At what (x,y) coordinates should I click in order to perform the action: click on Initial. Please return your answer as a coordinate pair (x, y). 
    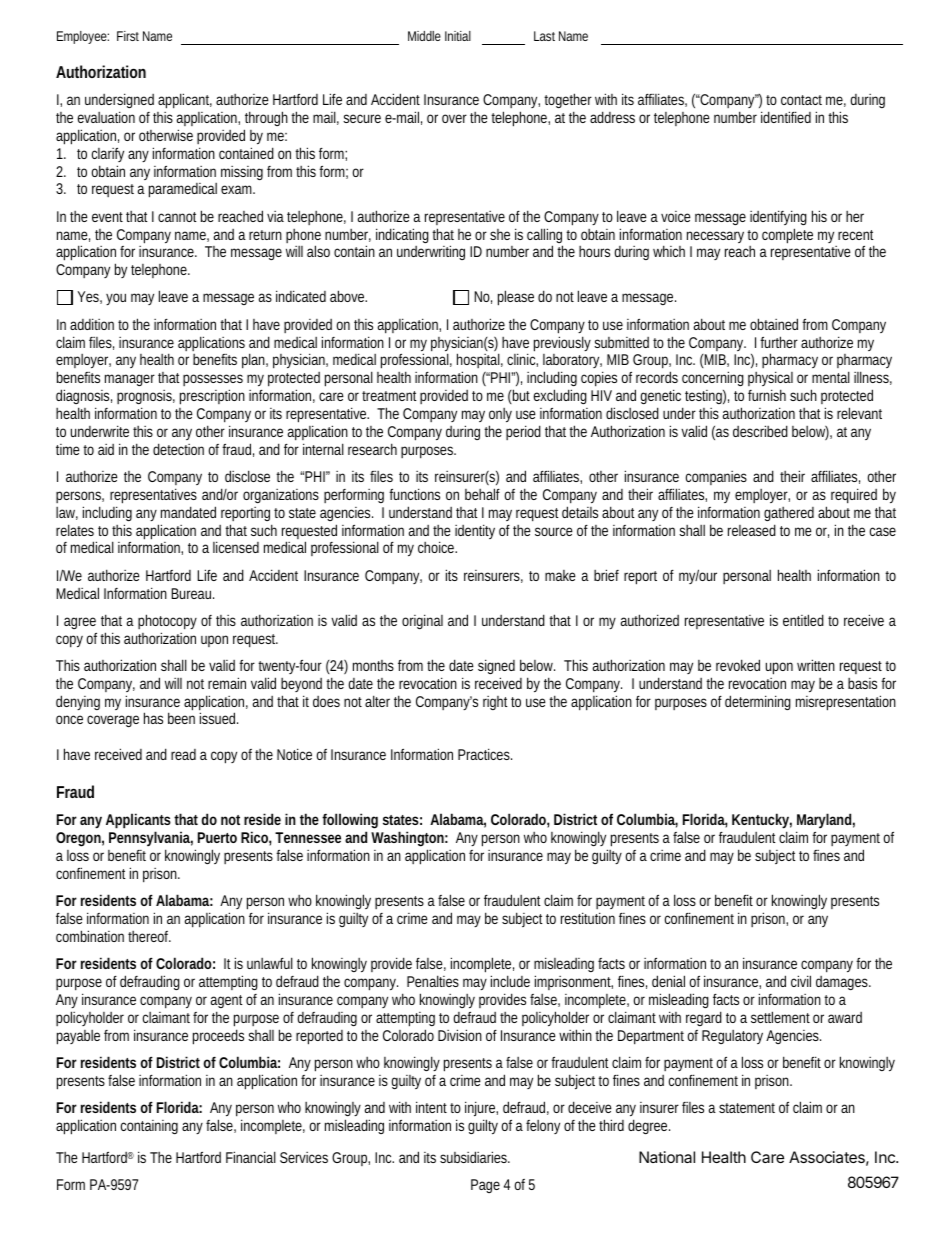
    Looking at the image, I should click on (458, 36).
